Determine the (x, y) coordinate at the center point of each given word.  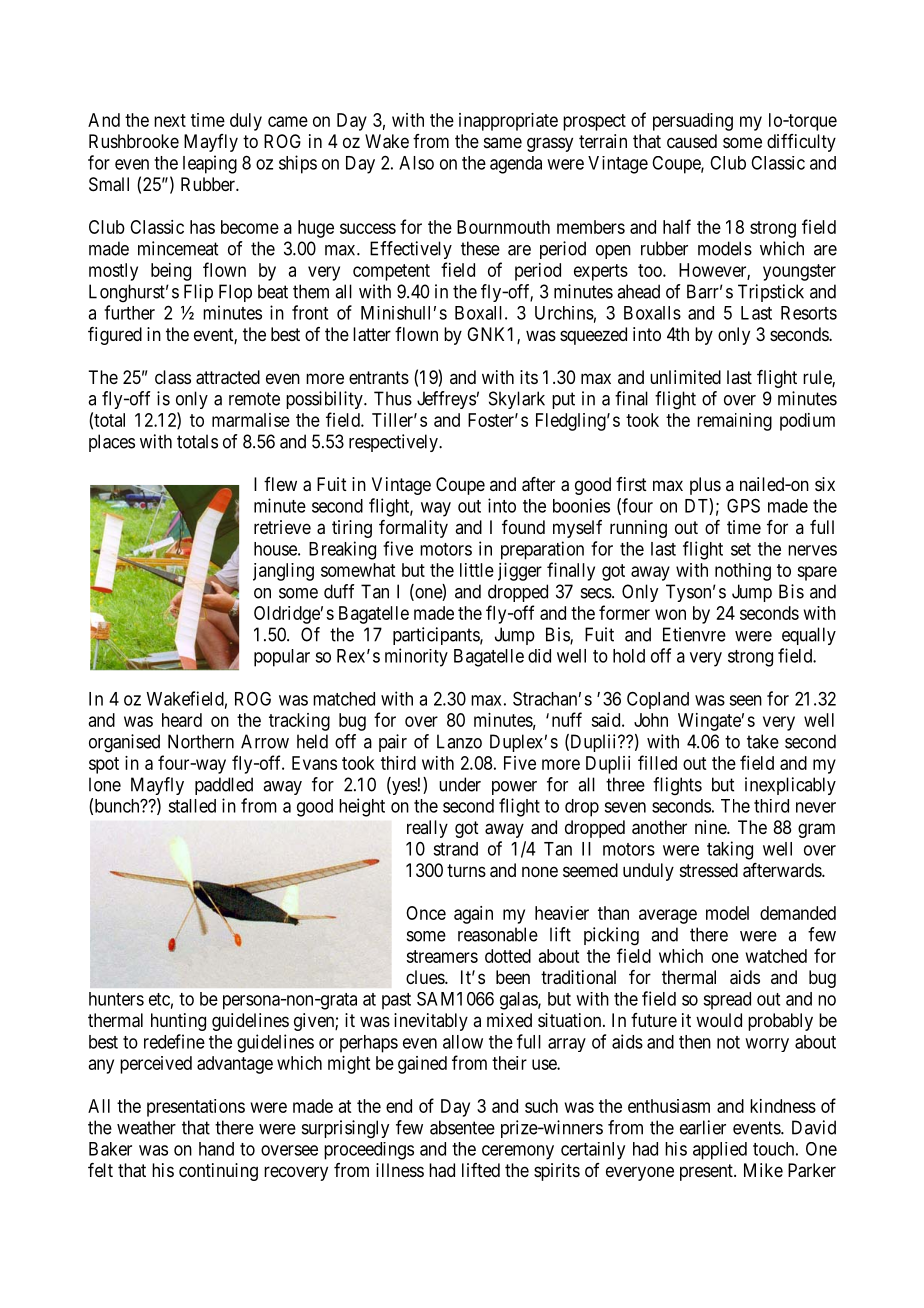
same (503, 142)
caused (692, 141)
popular (282, 658)
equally (809, 636)
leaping (210, 164)
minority (416, 657)
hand (216, 1149)
